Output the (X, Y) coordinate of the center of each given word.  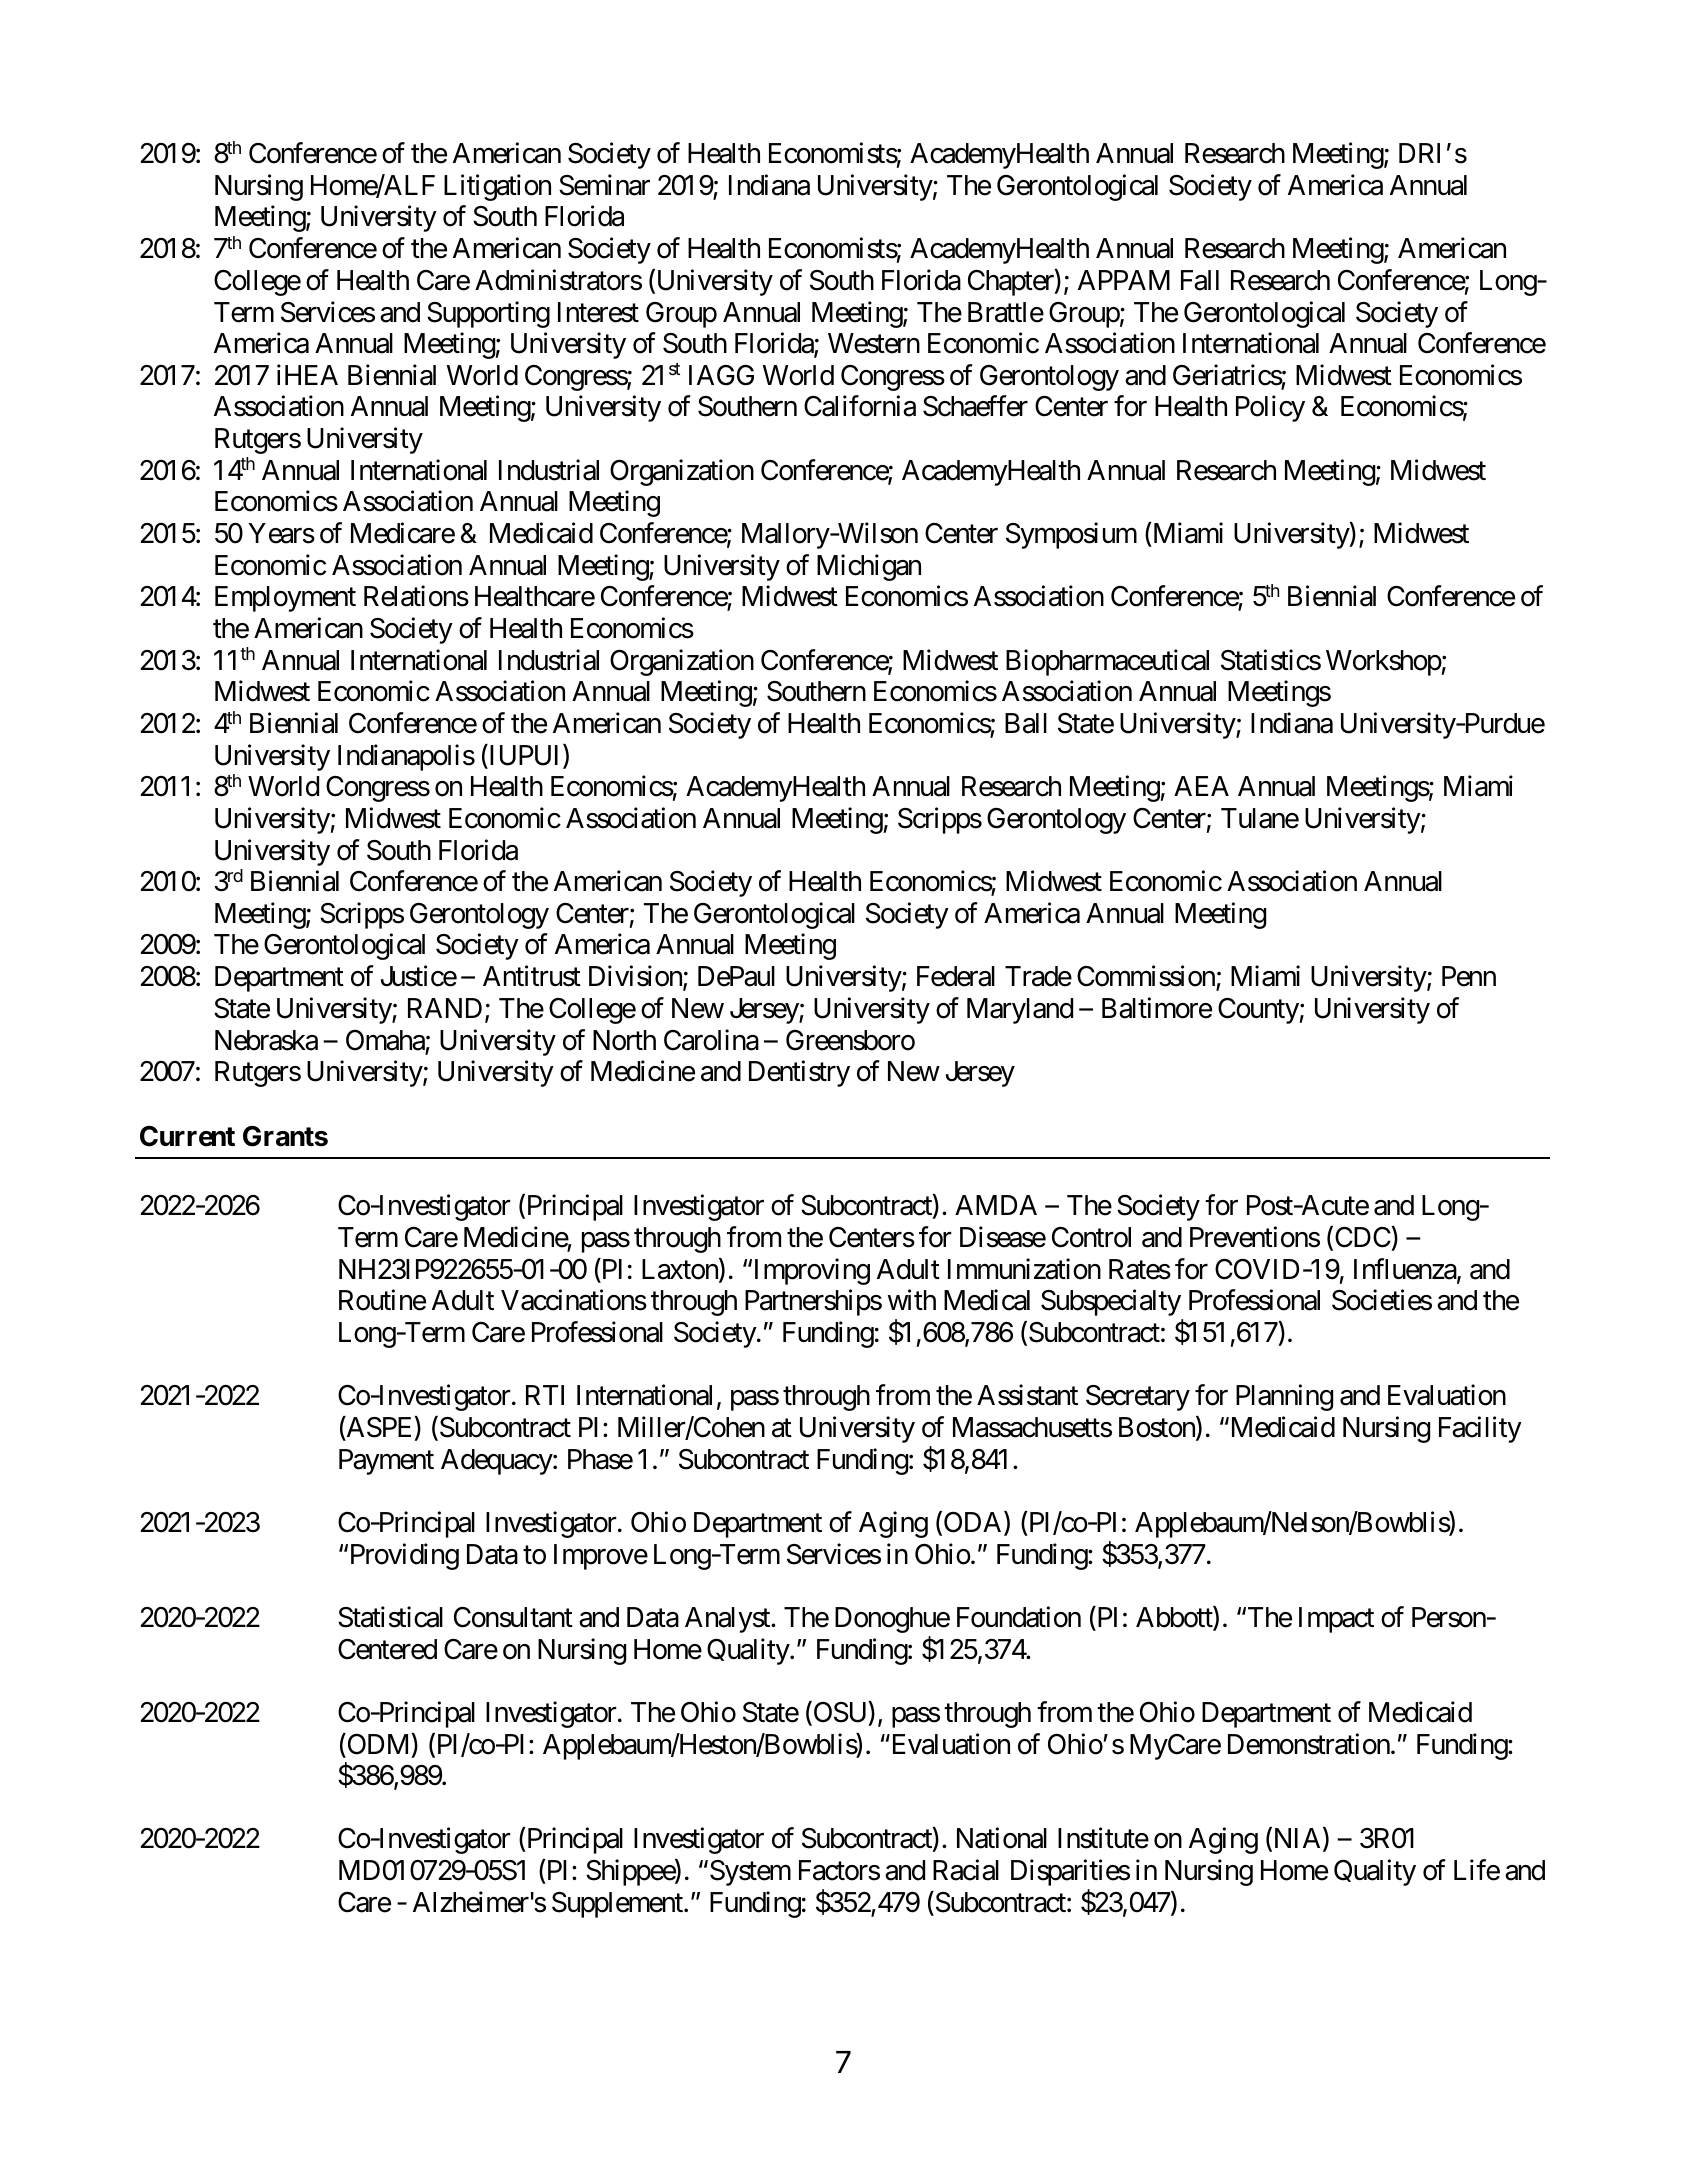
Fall (1200, 280)
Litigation (497, 187)
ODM (376, 1744)
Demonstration (1309, 1744)
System (749, 1873)
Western (874, 343)
